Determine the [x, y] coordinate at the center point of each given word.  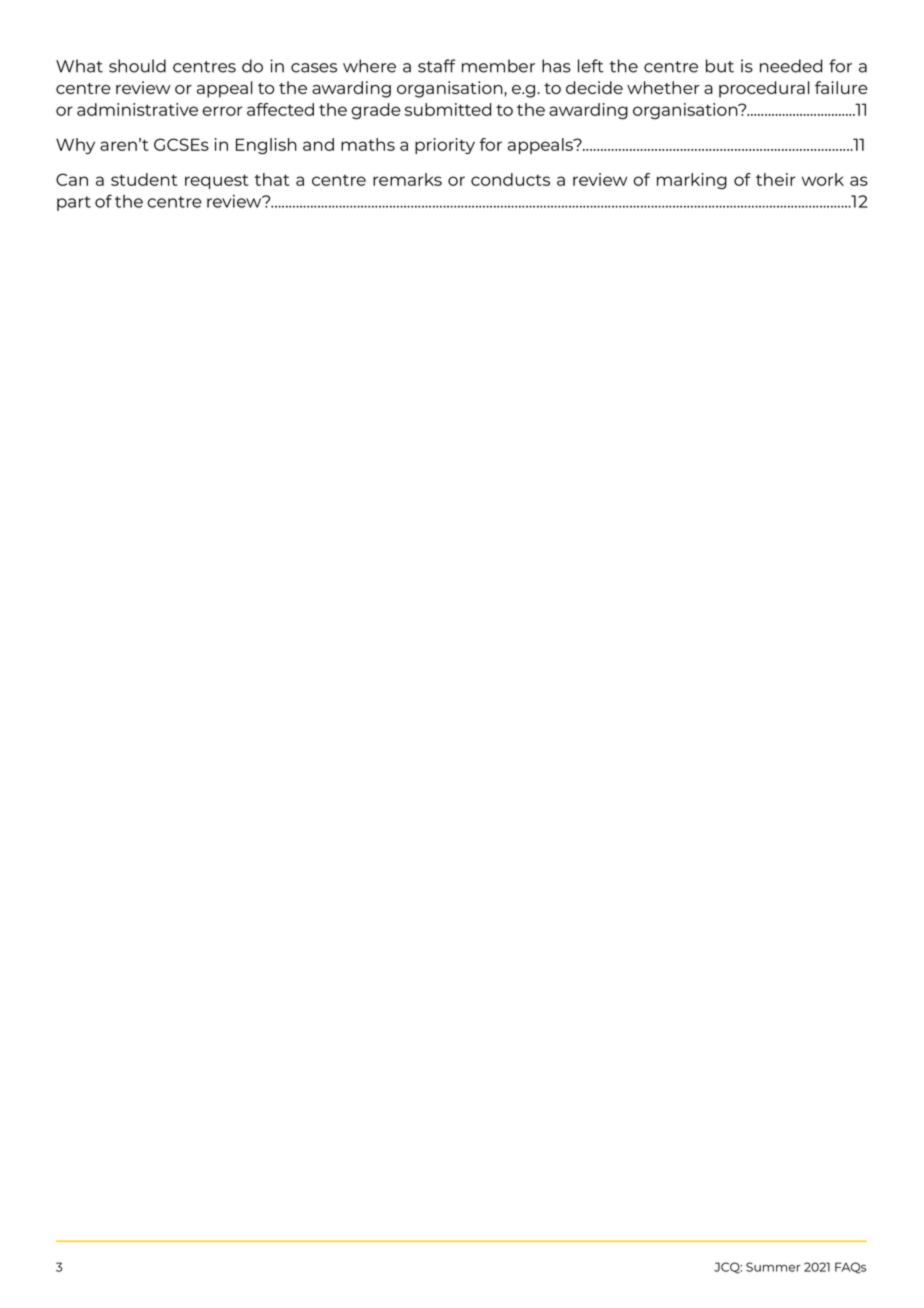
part [74, 203]
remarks [407, 179]
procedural [764, 89]
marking [692, 181]
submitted [448, 109]
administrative [137, 109]
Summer [773, 1267]
